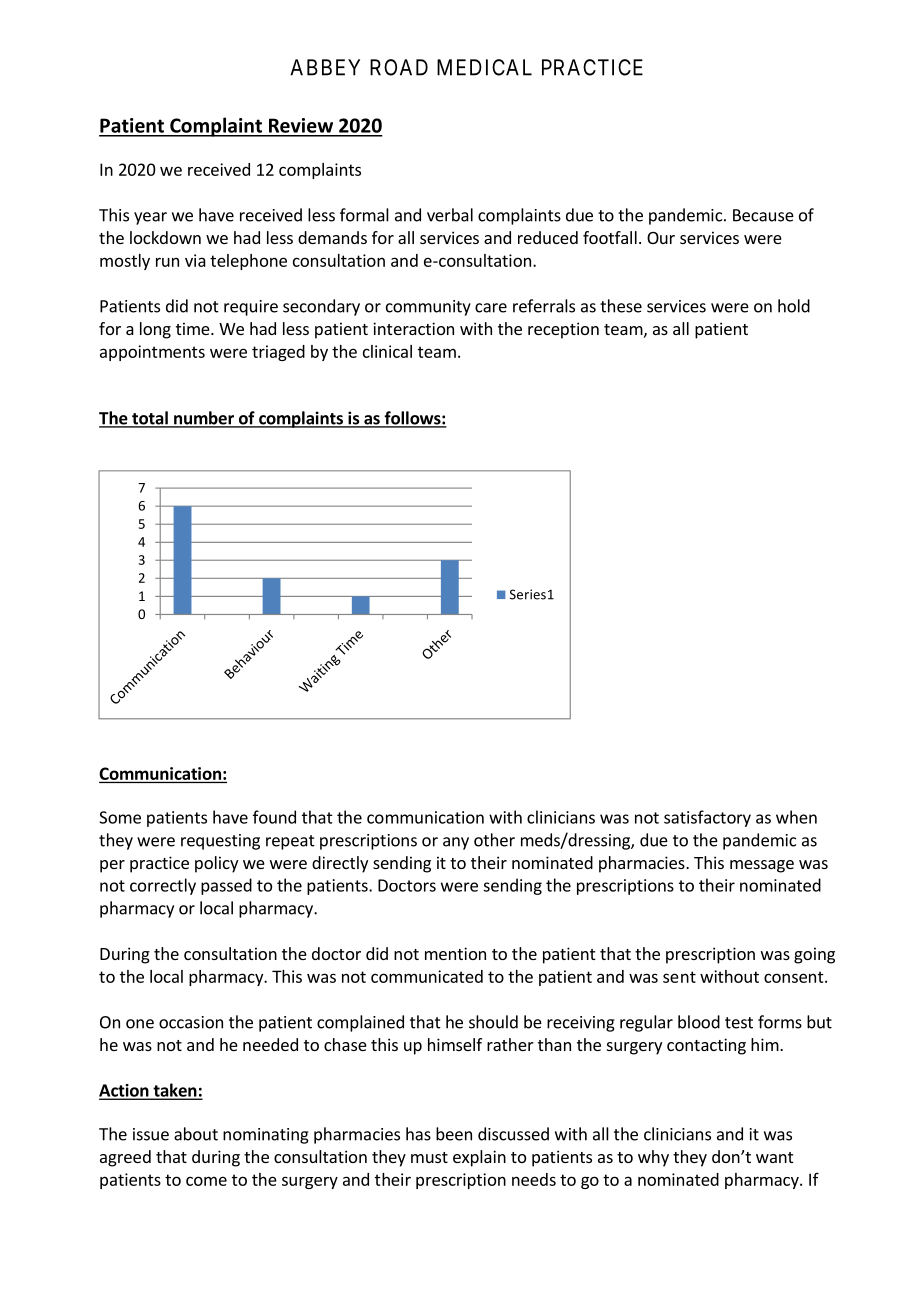  What do you see at coordinates (494, 840) in the screenshot?
I see `other` at bounding box center [494, 840].
